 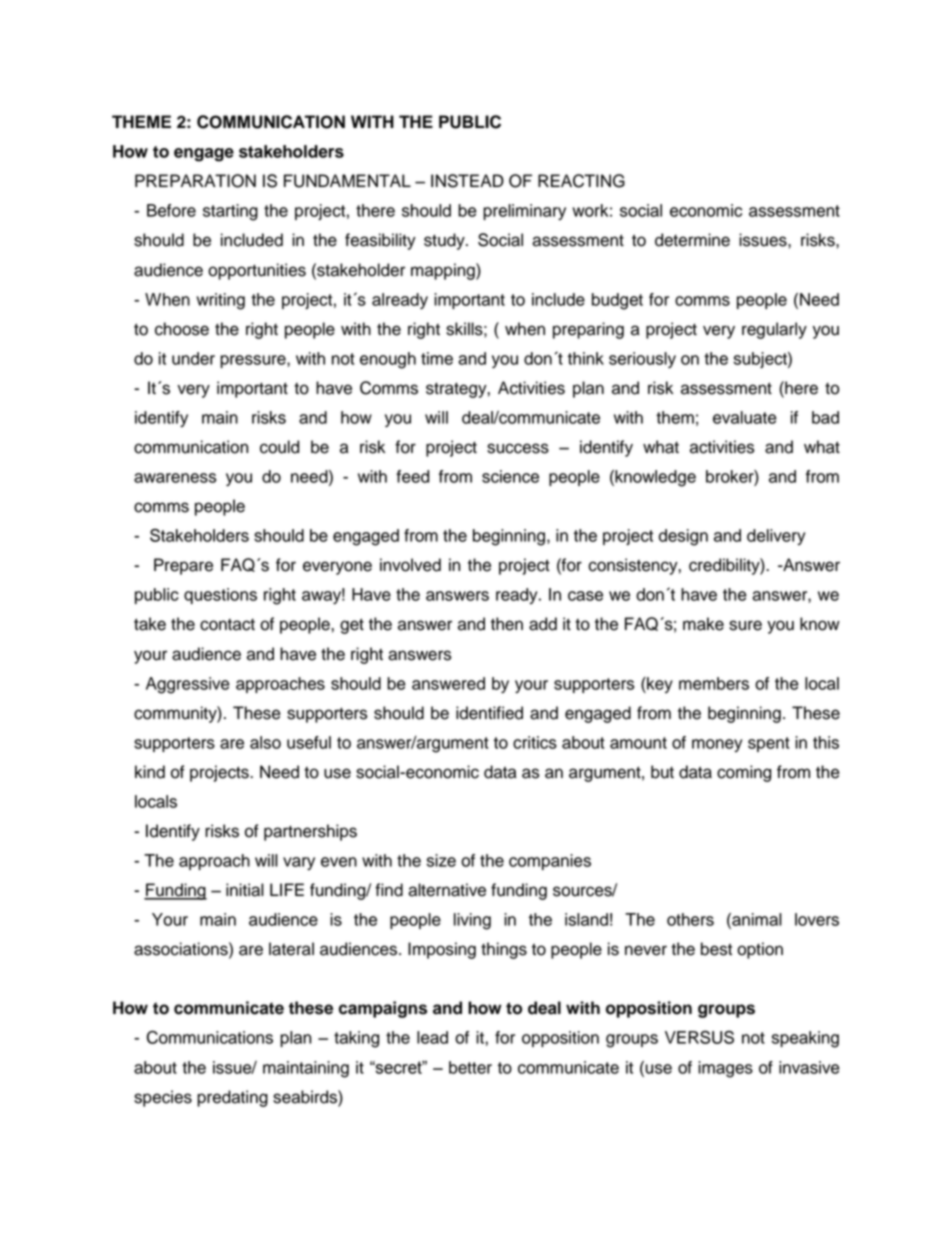 I want to click on evaluate, so click(x=745, y=417).
